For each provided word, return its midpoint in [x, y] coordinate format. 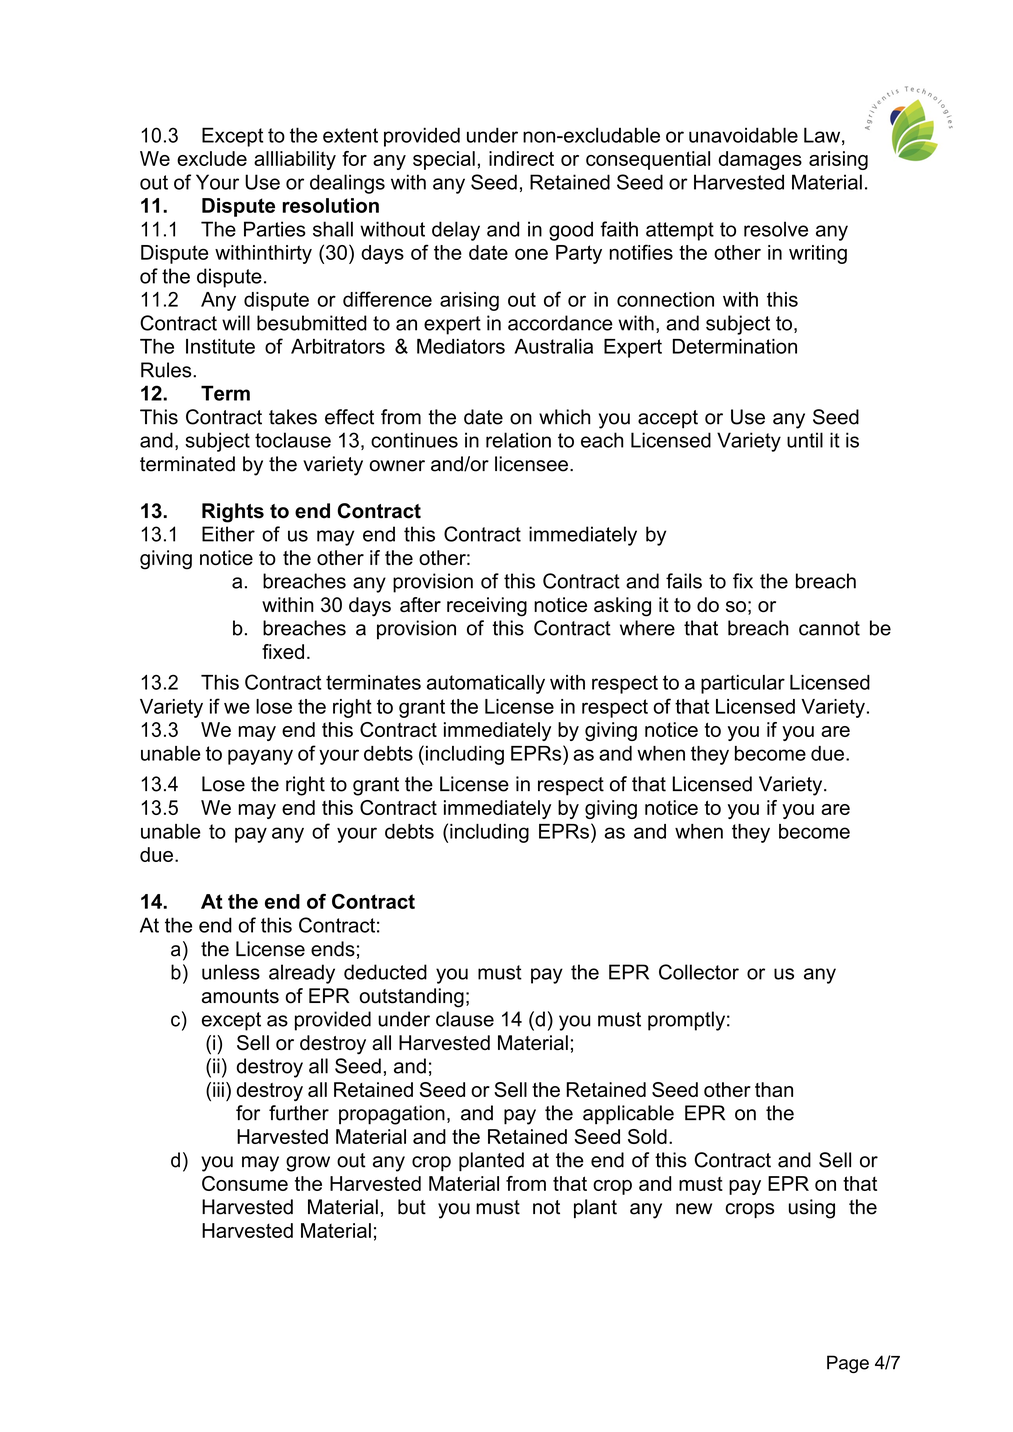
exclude [212, 158]
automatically [486, 684]
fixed [283, 651]
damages [760, 160]
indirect [521, 158]
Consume [245, 1183]
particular [743, 684]
